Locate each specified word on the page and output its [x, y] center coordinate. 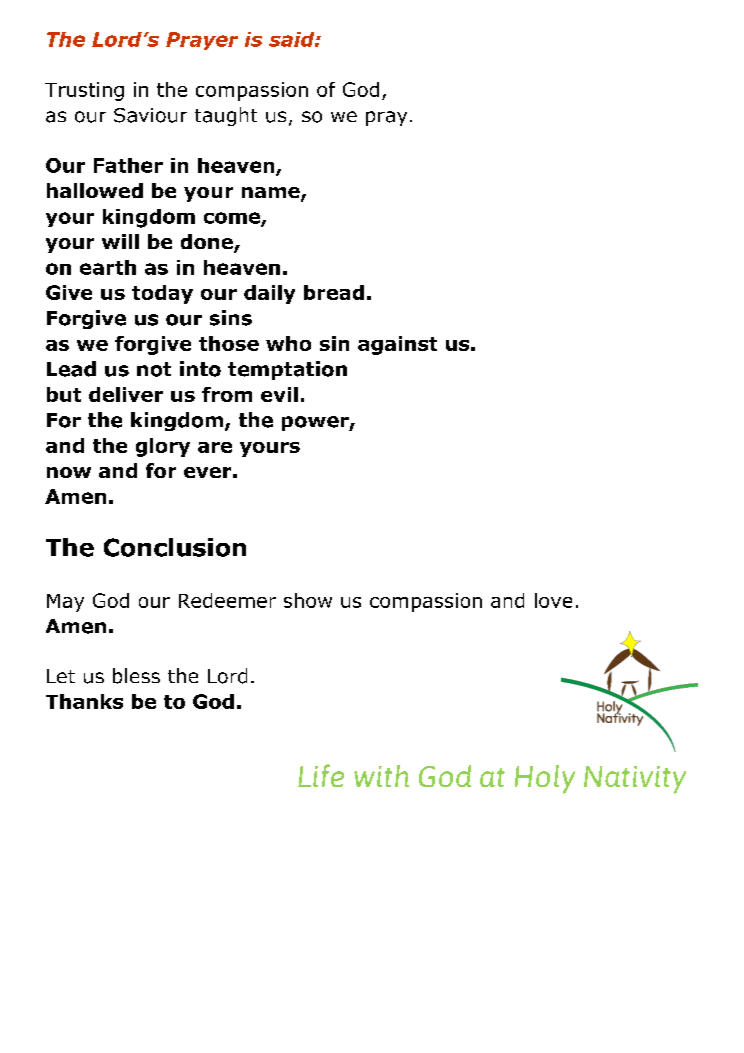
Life [321, 775]
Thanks [84, 701]
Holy [545, 779]
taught [226, 116]
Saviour [150, 115]
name [272, 194]
